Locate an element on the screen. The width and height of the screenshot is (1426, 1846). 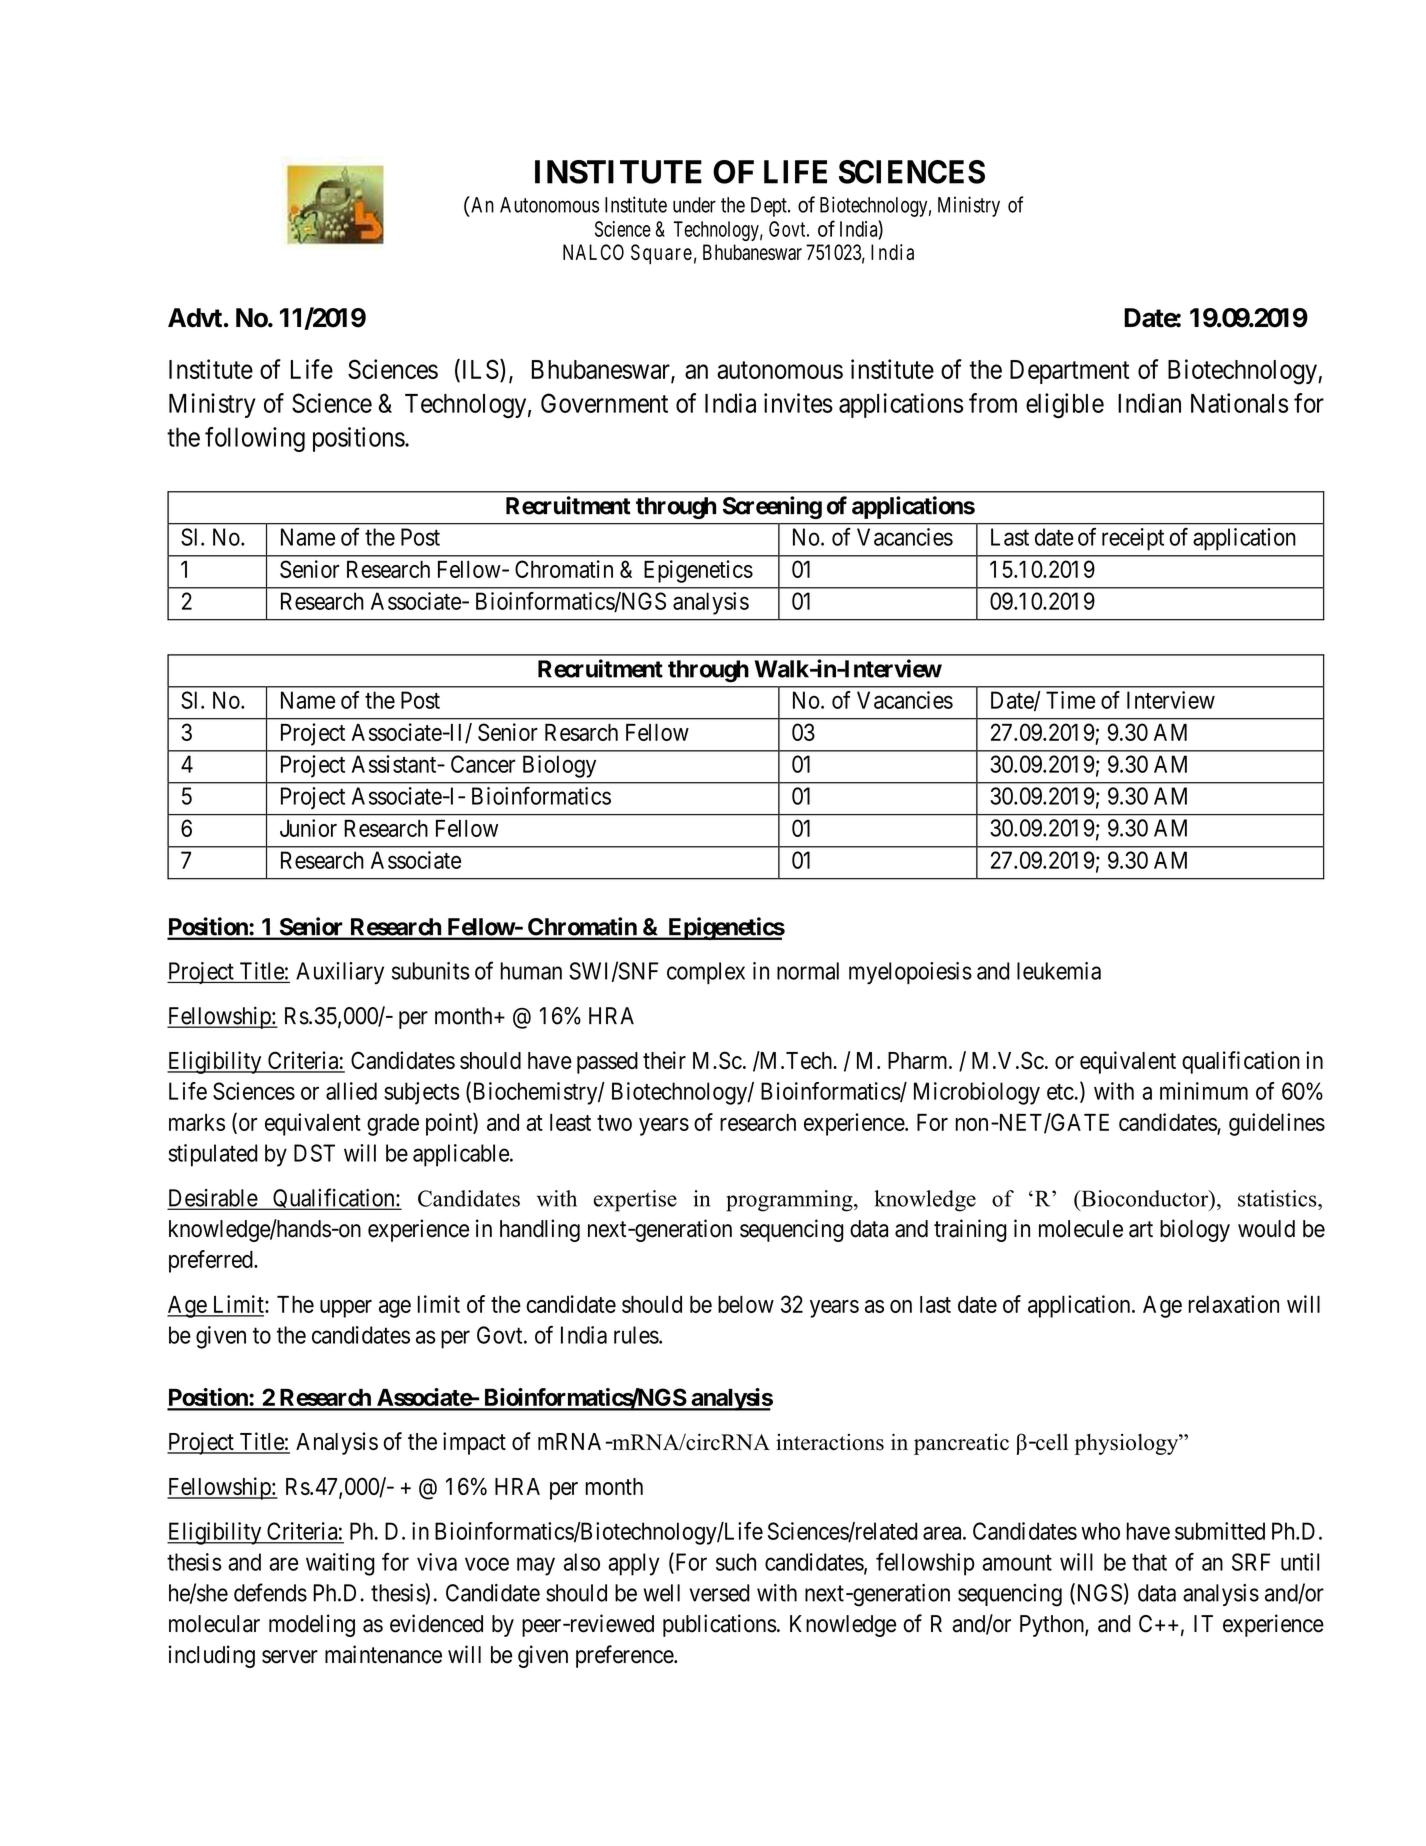
Junior is located at coordinates (308, 828).
